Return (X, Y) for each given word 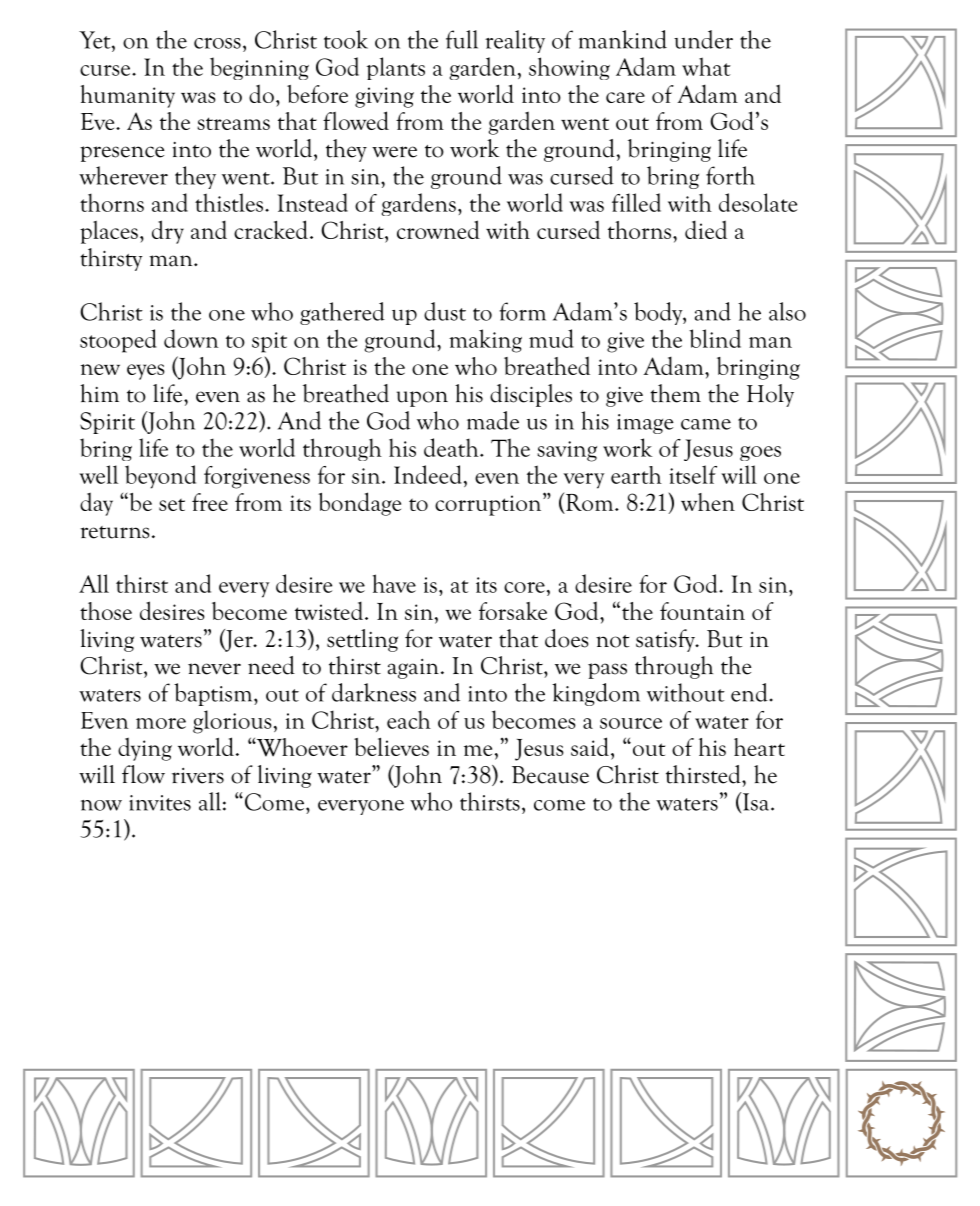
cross (217, 43)
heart (759, 747)
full (462, 39)
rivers (198, 776)
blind (715, 338)
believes (391, 746)
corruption (489, 504)
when (708, 502)
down (191, 338)
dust (445, 311)
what (706, 66)
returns (114, 532)
